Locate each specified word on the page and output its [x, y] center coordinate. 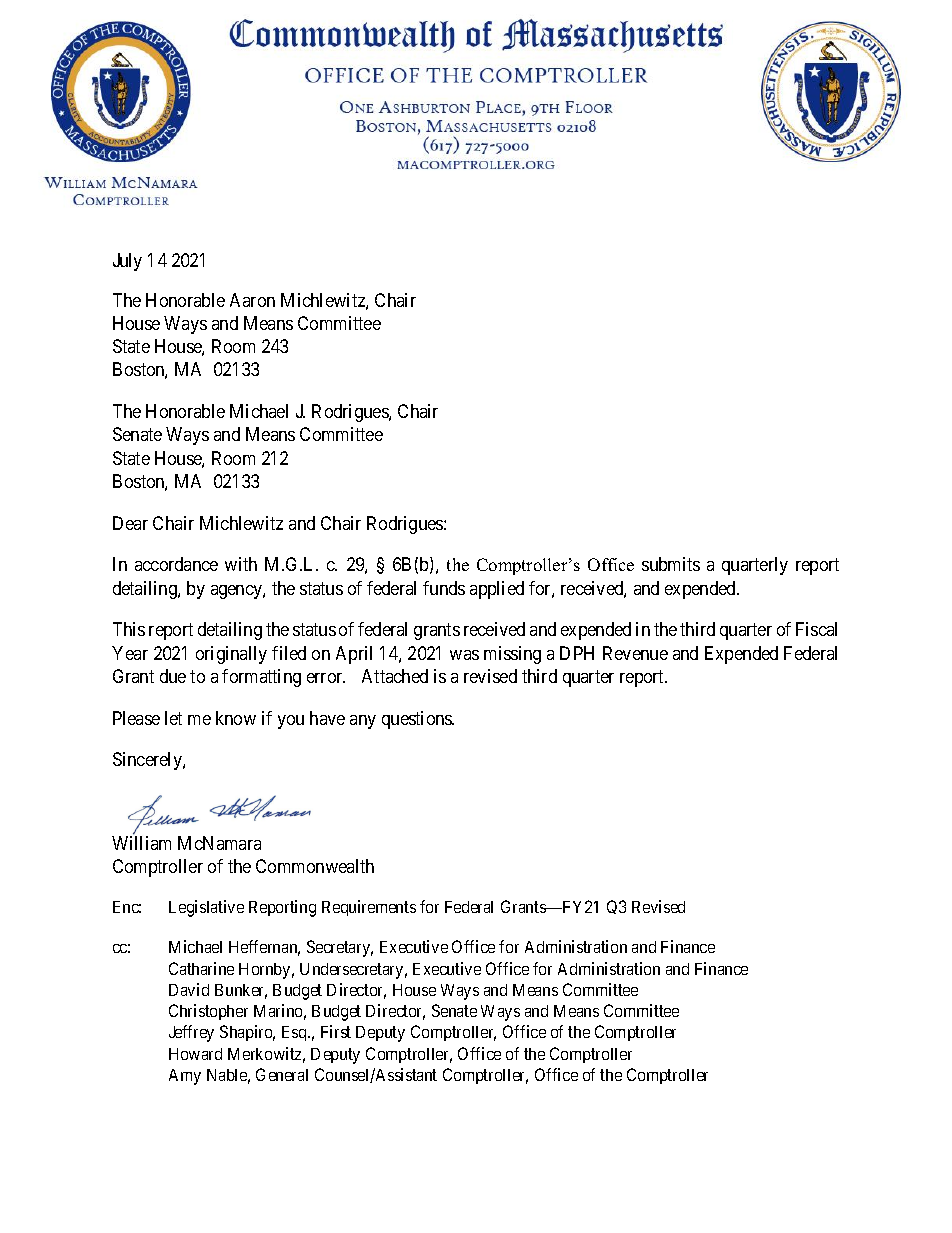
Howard [195, 1054]
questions [418, 720]
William [141, 843]
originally [231, 655]
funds [444, 588]
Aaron [252, 300]
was [464, 655]
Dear [130, 523]
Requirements [369, 908]
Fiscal [816, 629]
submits [671, 564]
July [127, 262]
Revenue [635, 653]
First [336, 1031]
